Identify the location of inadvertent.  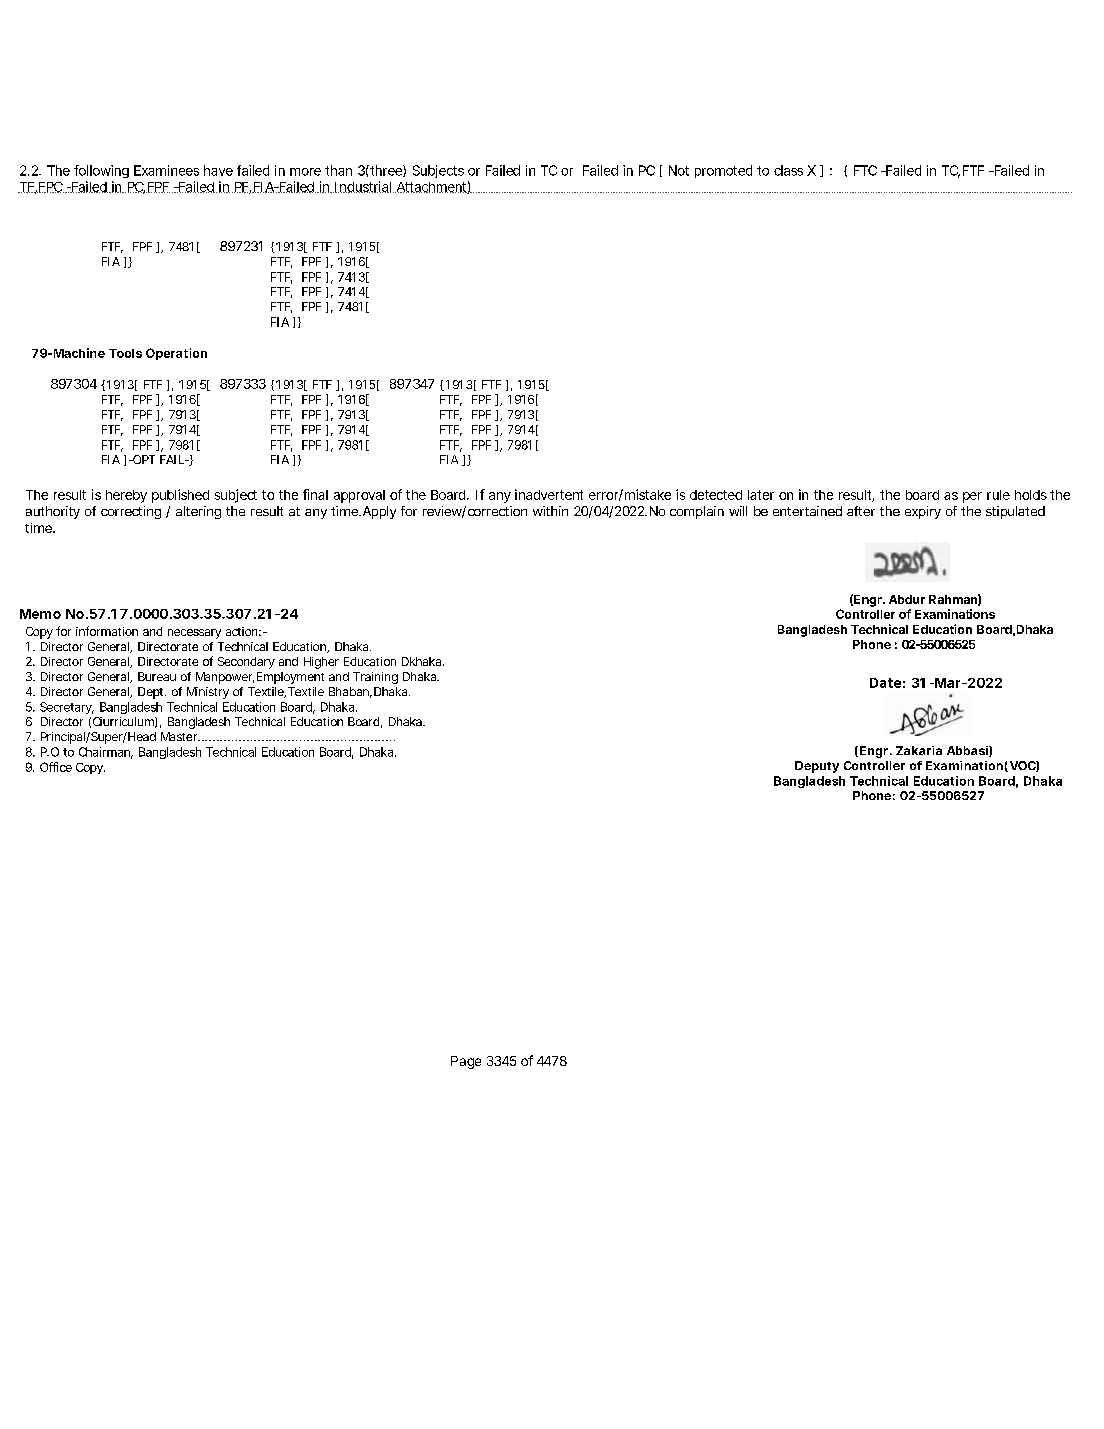
(549, 494).
